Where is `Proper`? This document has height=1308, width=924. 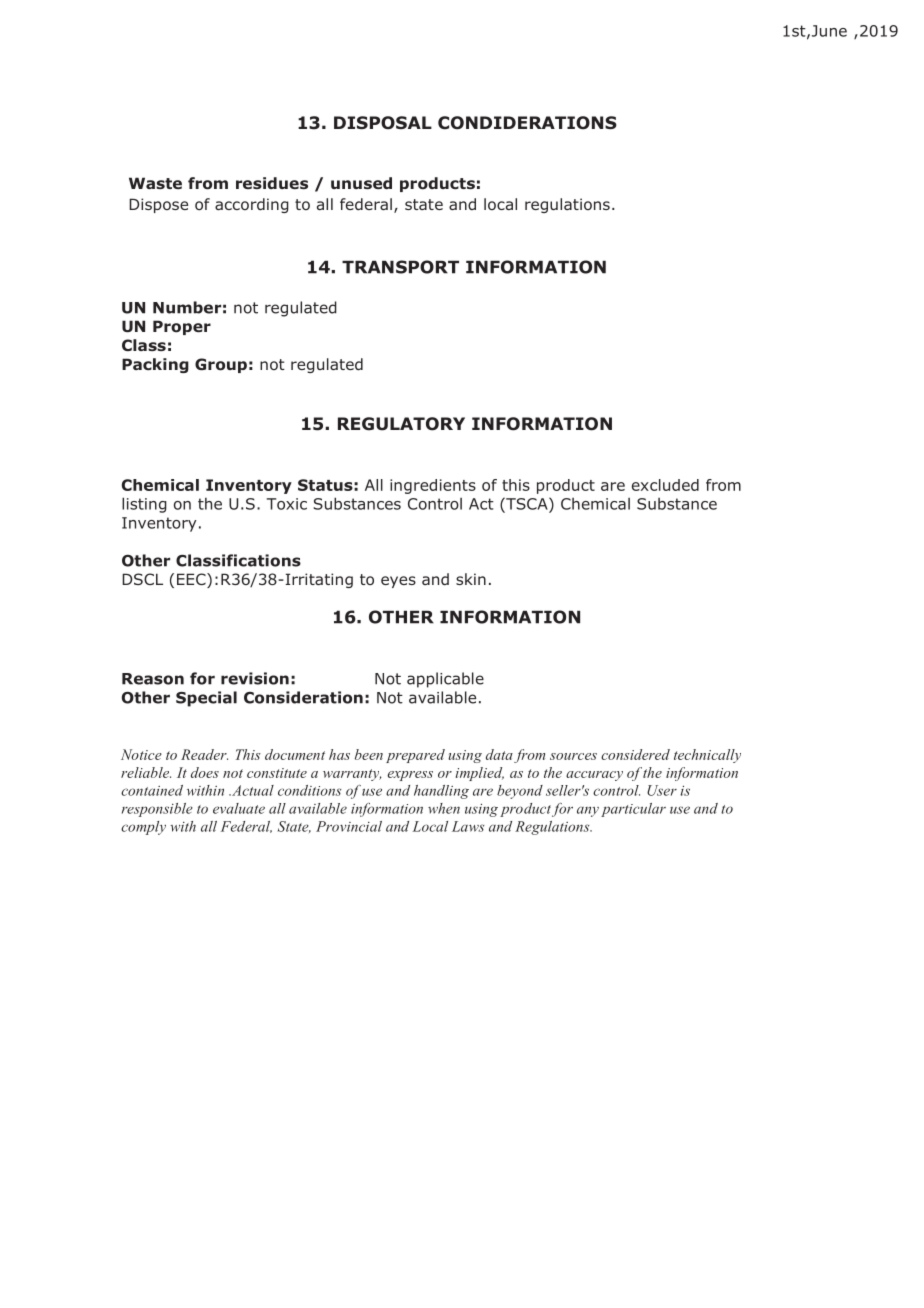 Proper is located at coordinates (182, 327).
